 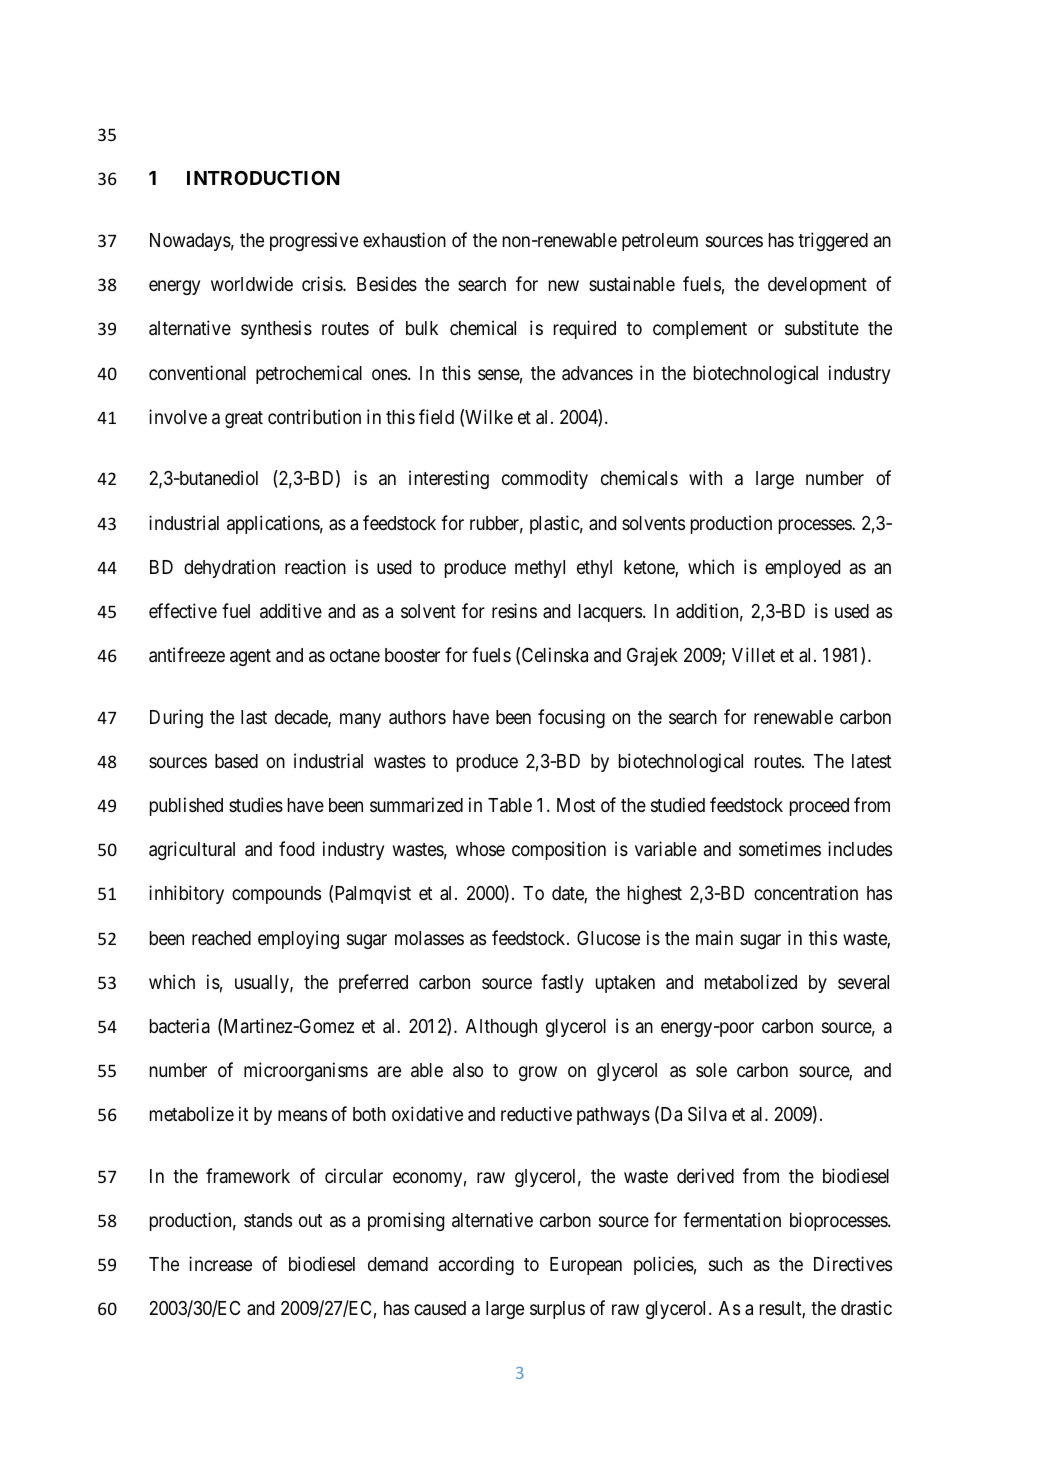 What do you see at coordinates (263, 178) in the screenshot?
I see `INTRODUCTION` at bounding box center [263, 178].
